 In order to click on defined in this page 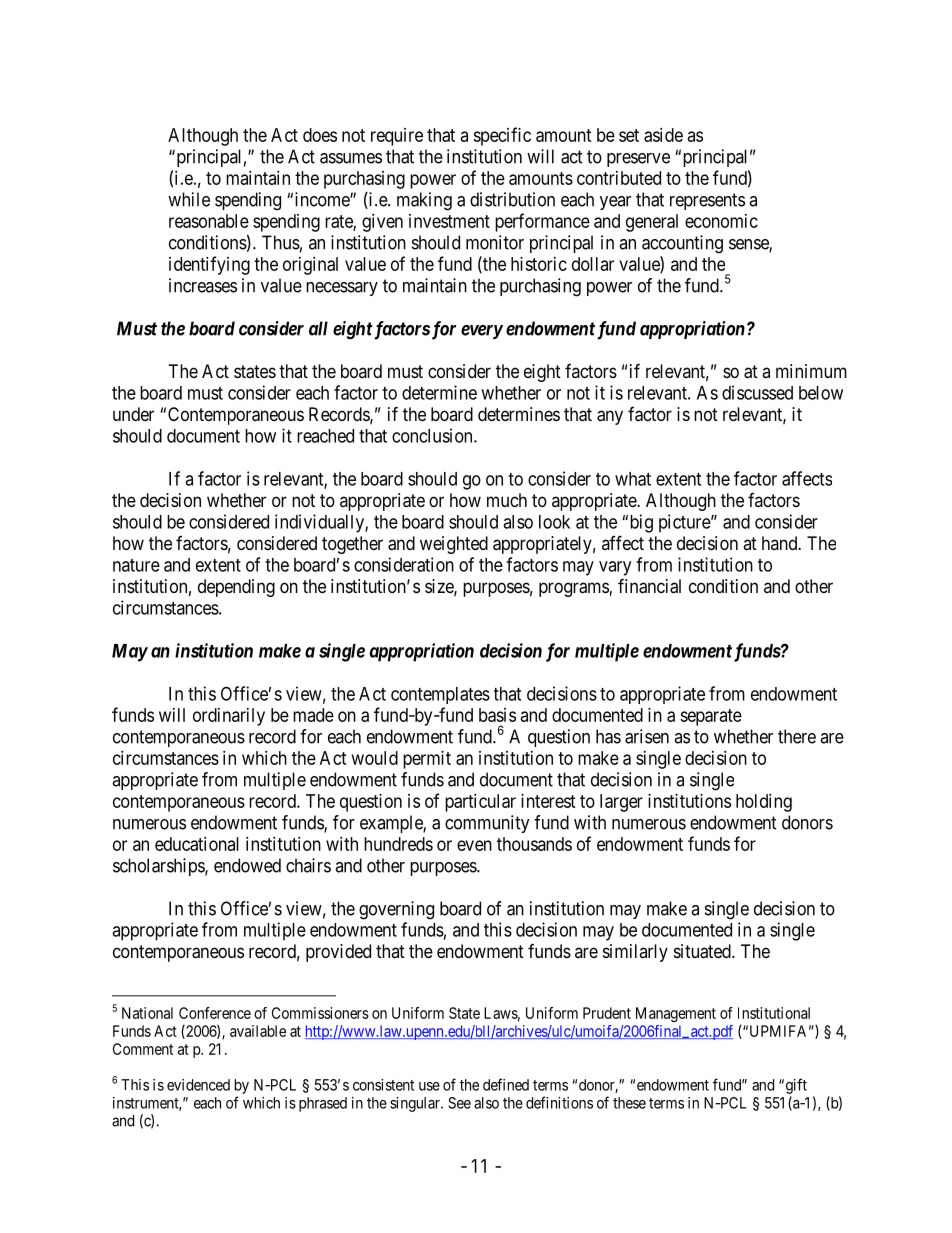, I will do `click(506, 1084)`.
